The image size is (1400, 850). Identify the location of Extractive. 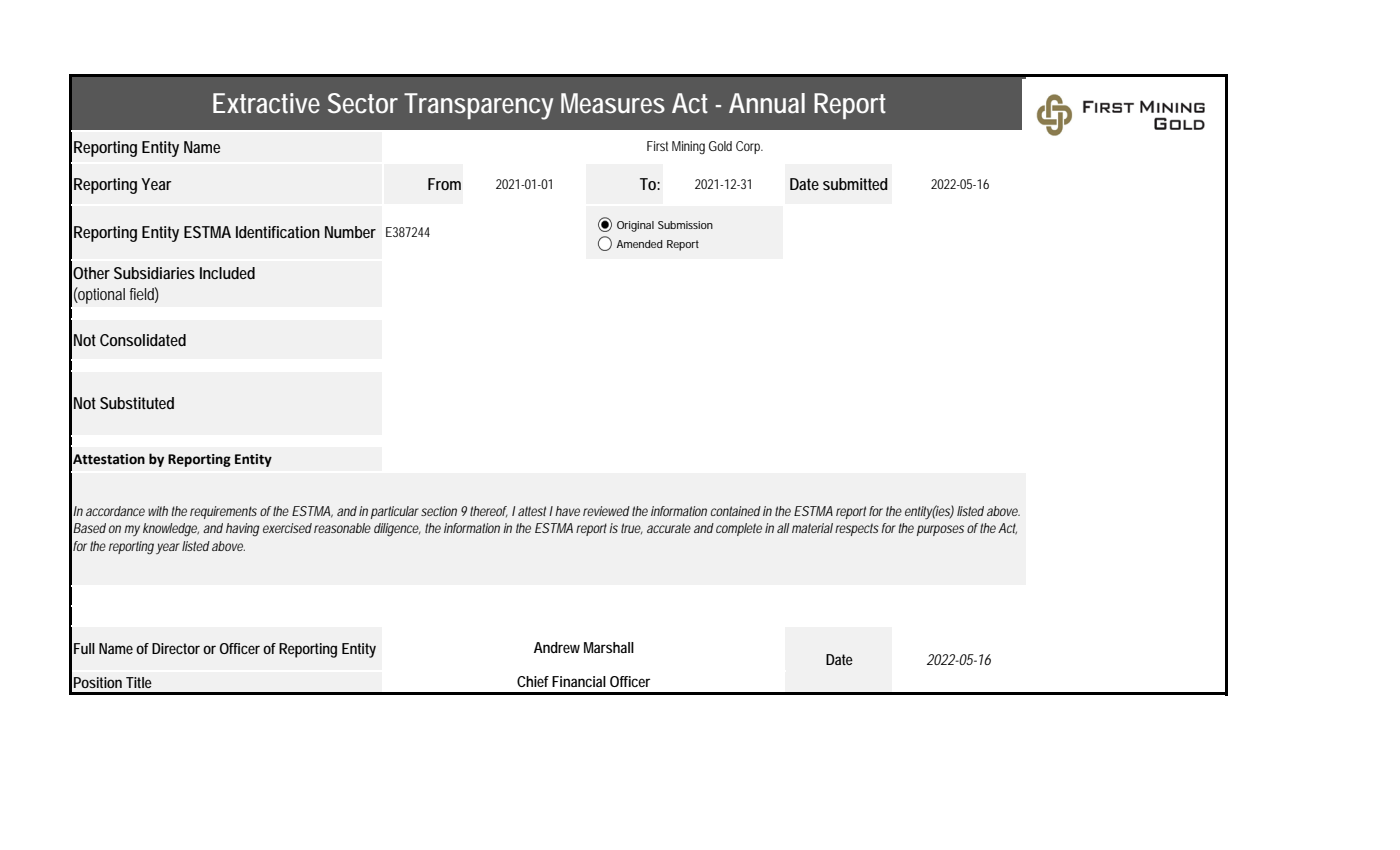
(266, 103).
